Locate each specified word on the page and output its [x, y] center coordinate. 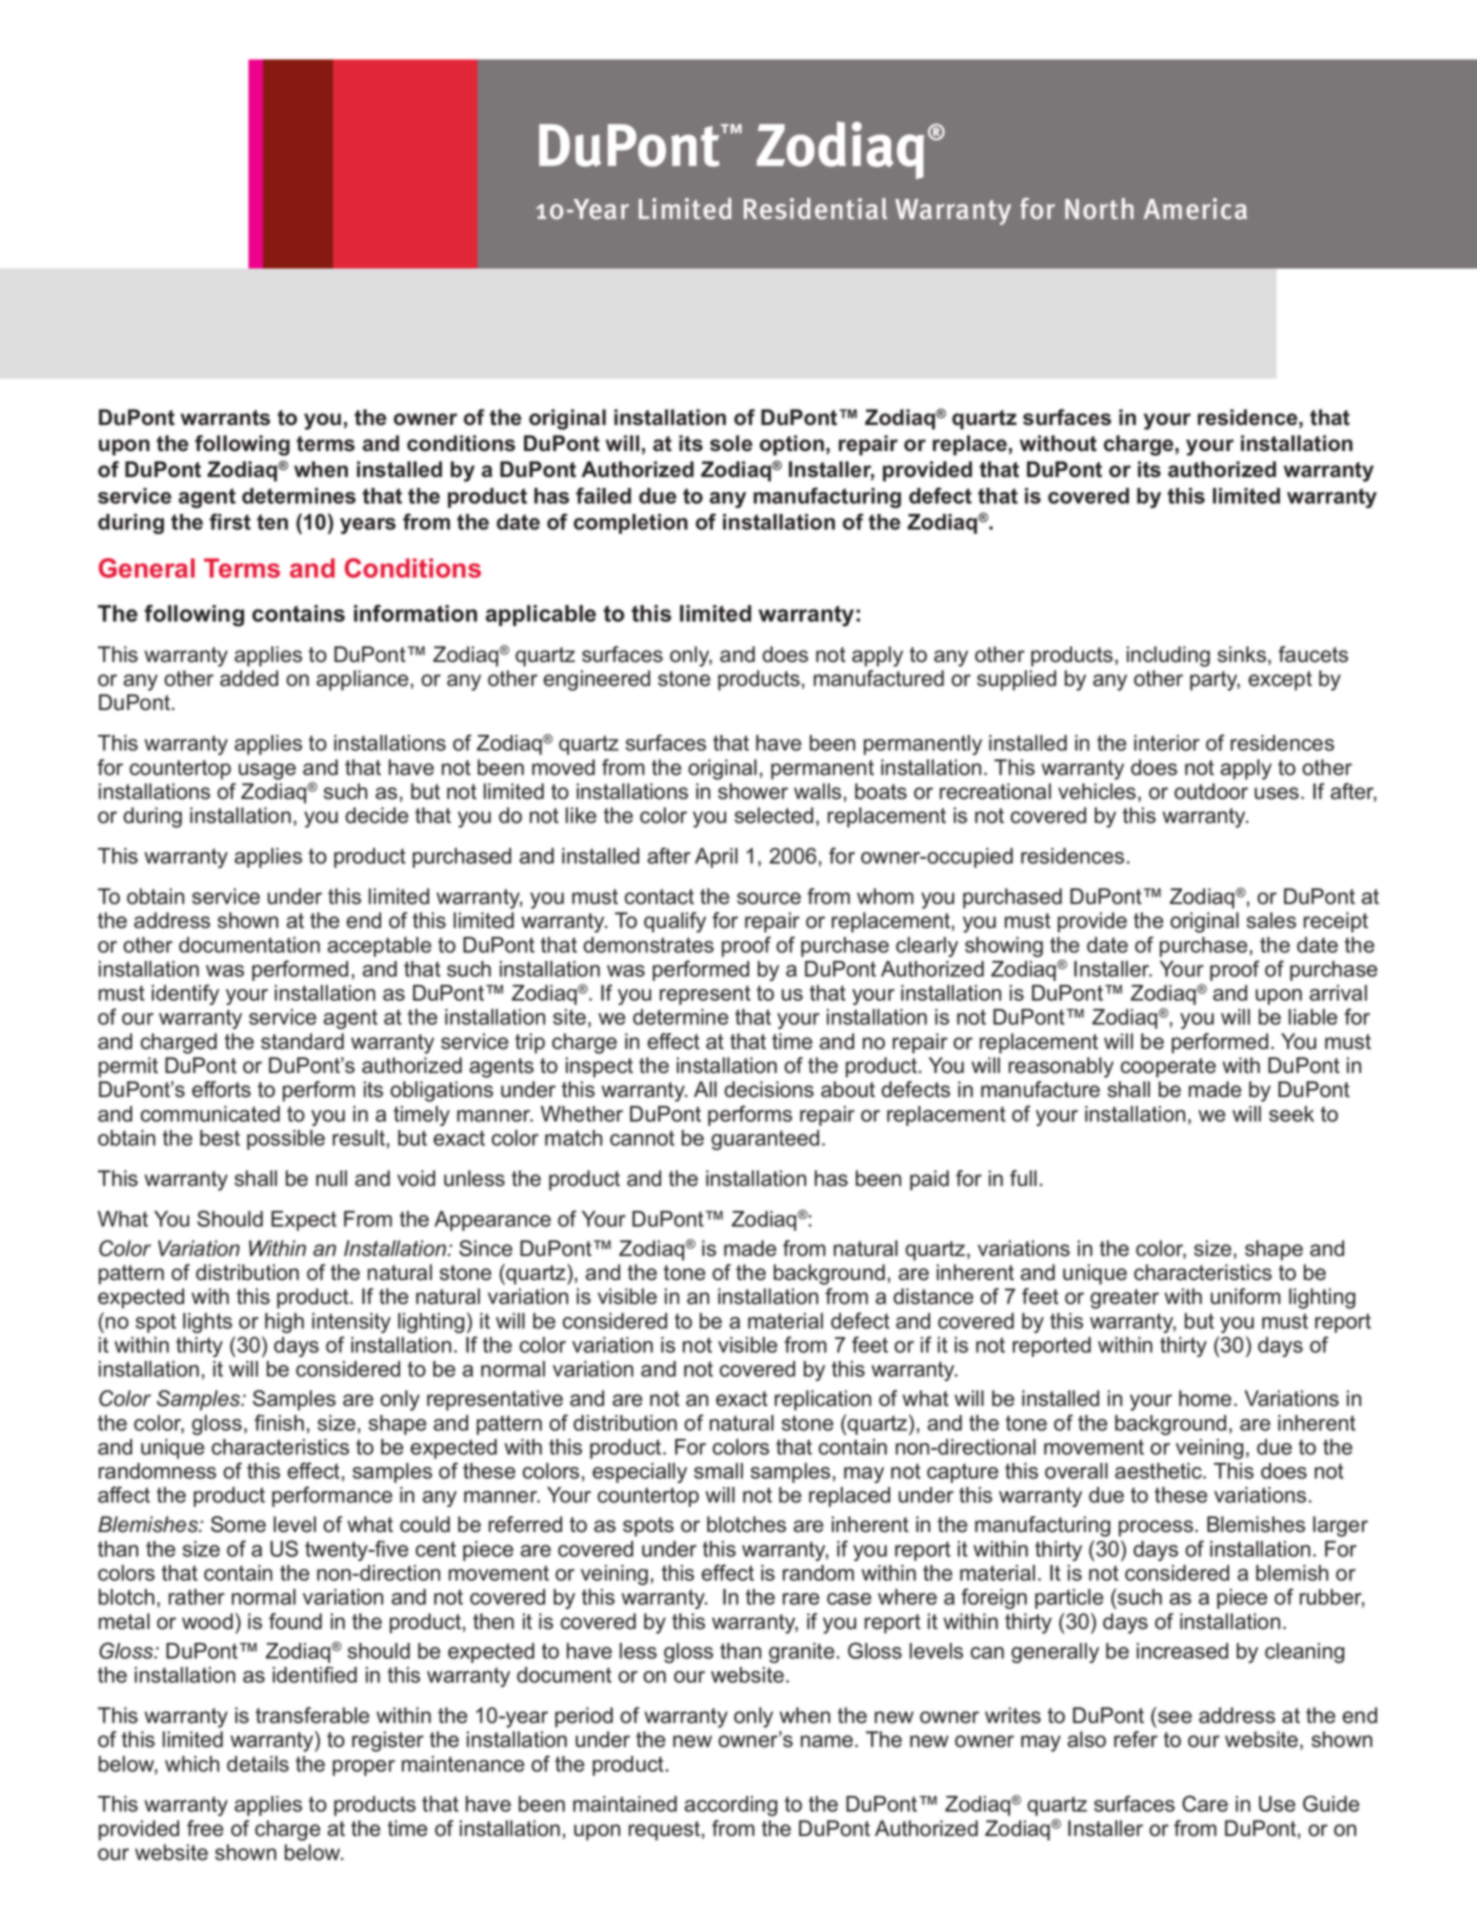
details [258, 1764]
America [1195, 209]
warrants [225, 418]
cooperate [1168, 1068]
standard [302, 1041]
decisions [769, 1089]
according [730, 1806]
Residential [815, 209]
